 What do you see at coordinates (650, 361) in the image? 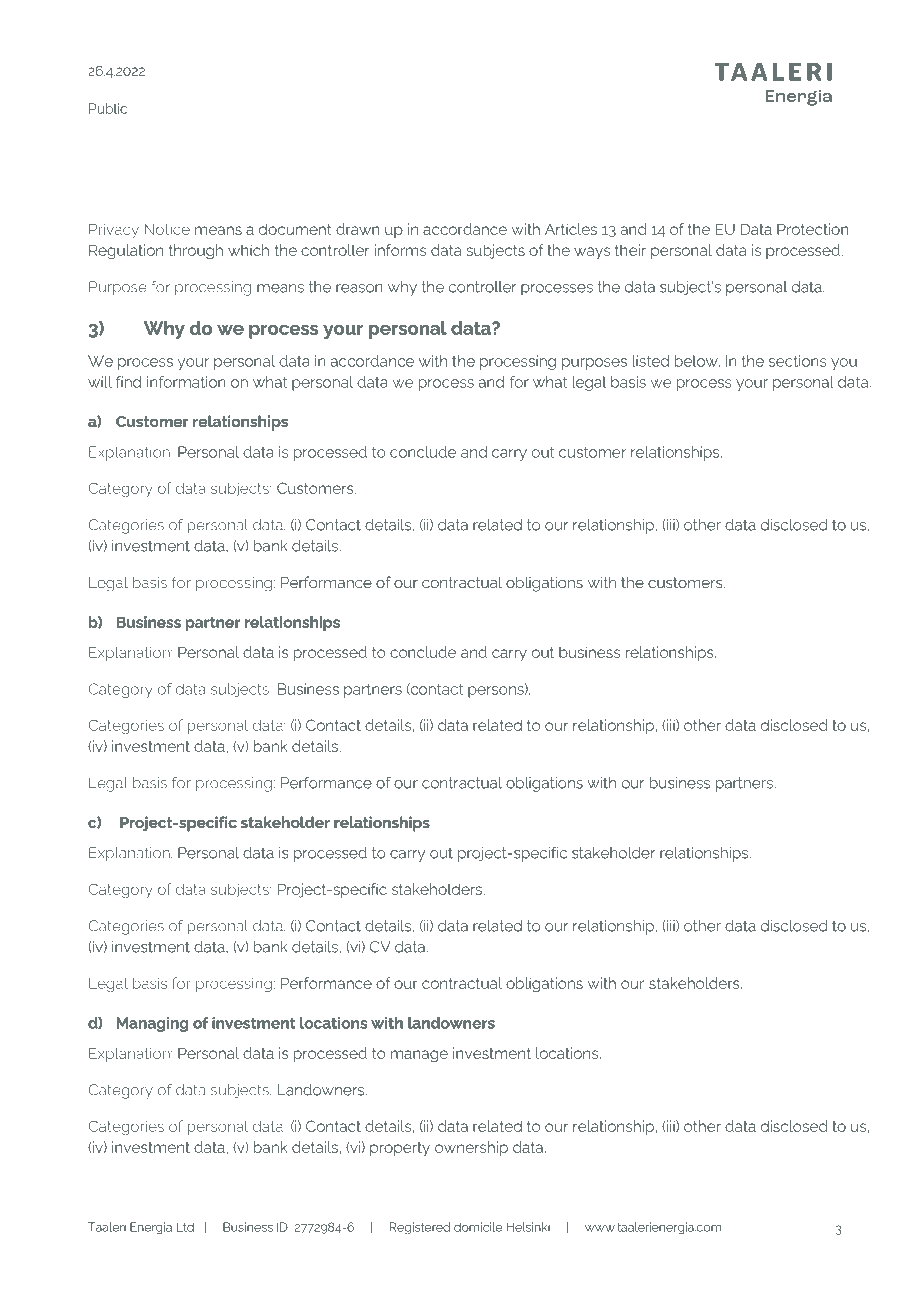
I see `listed` at bounding box center [650, 361].
